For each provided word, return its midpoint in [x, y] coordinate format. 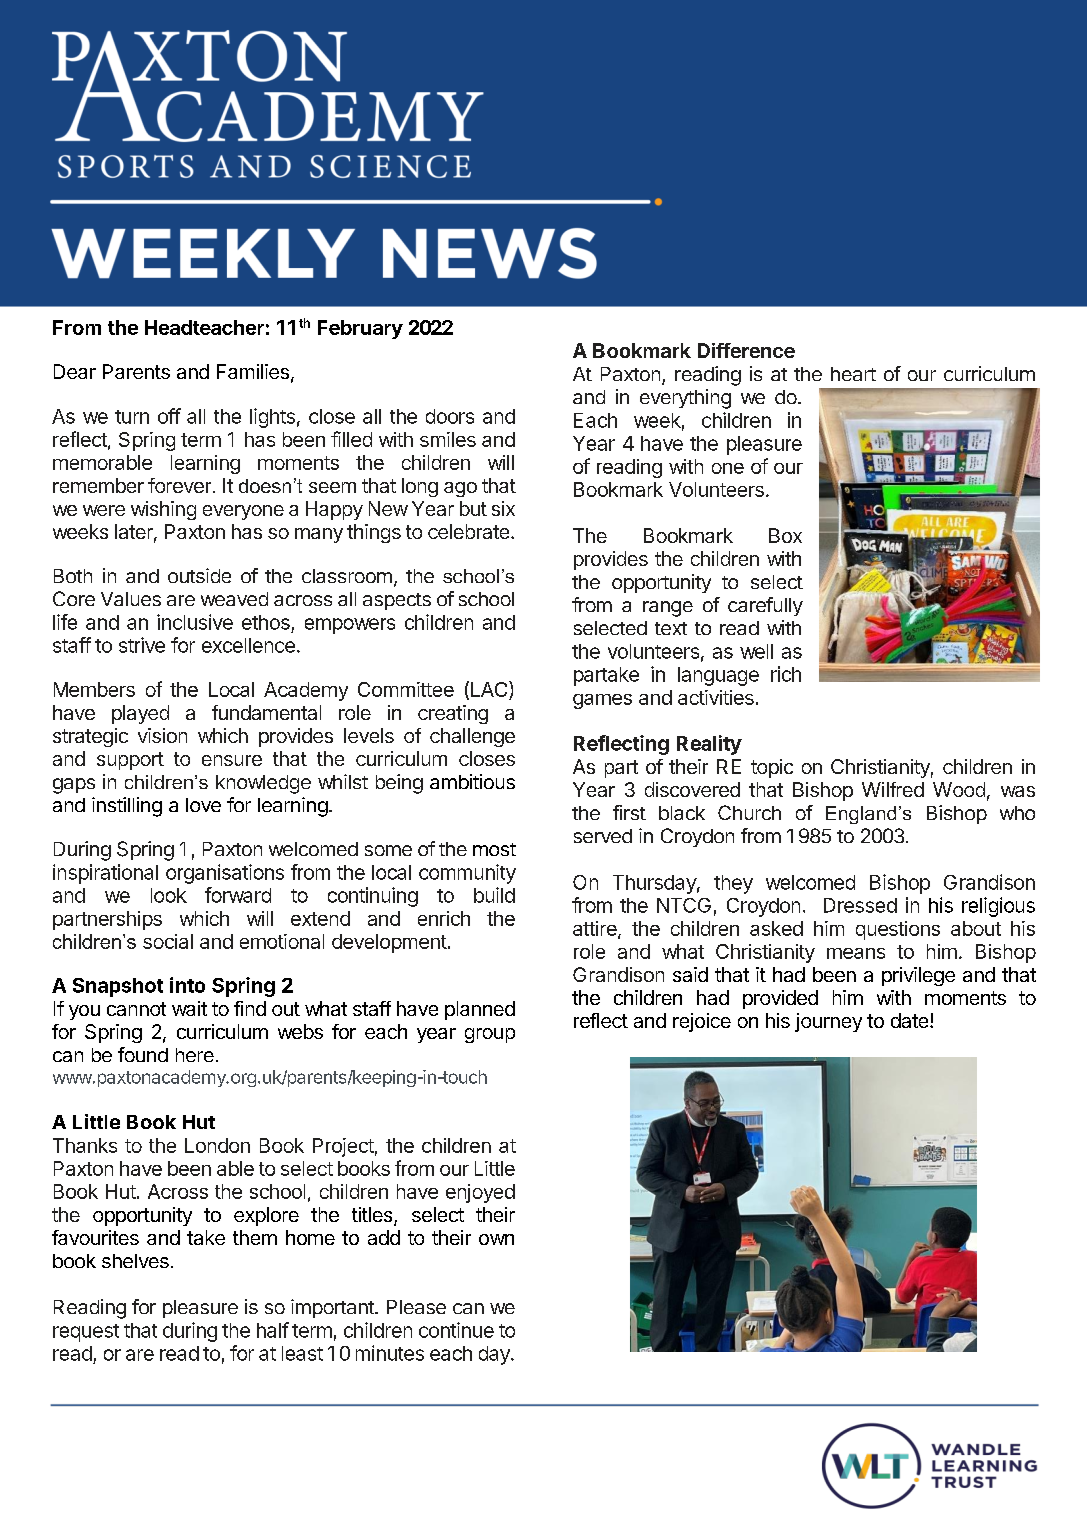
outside [199, 575]
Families [253, 371]
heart [853, 374]
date [909, 1020]
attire [596, 930]
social [168, 941]
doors [450, 416]
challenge [472, 737]
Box [785, 535]
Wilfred [893, 789]
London [217, 1145]
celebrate [468, 531]
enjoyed [480, 1193]
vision [162, 735]
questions [898, 930]
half [273, 1330]
